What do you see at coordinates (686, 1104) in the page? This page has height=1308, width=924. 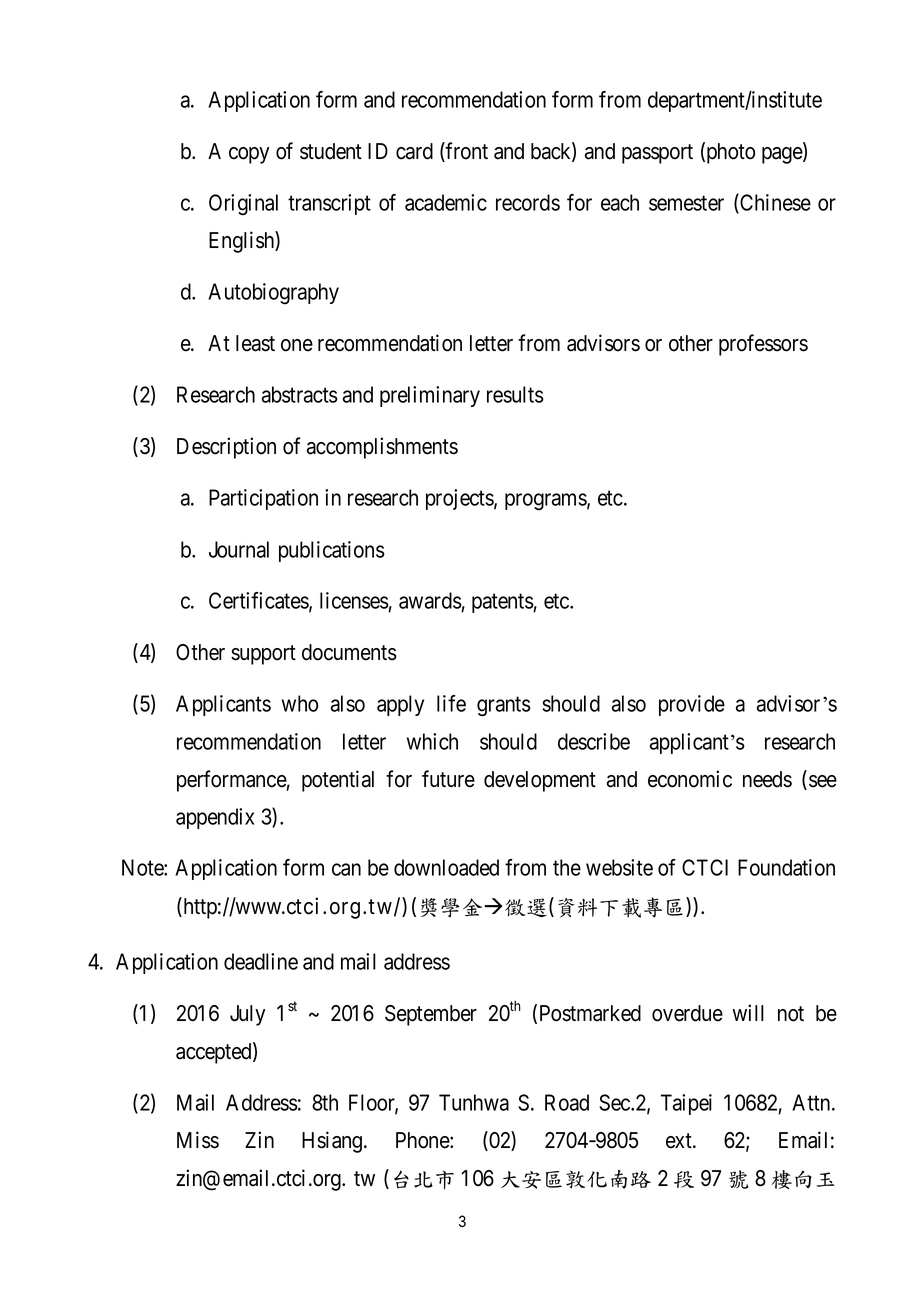 I see `Taipei` at bounding box center [686, 1104].
